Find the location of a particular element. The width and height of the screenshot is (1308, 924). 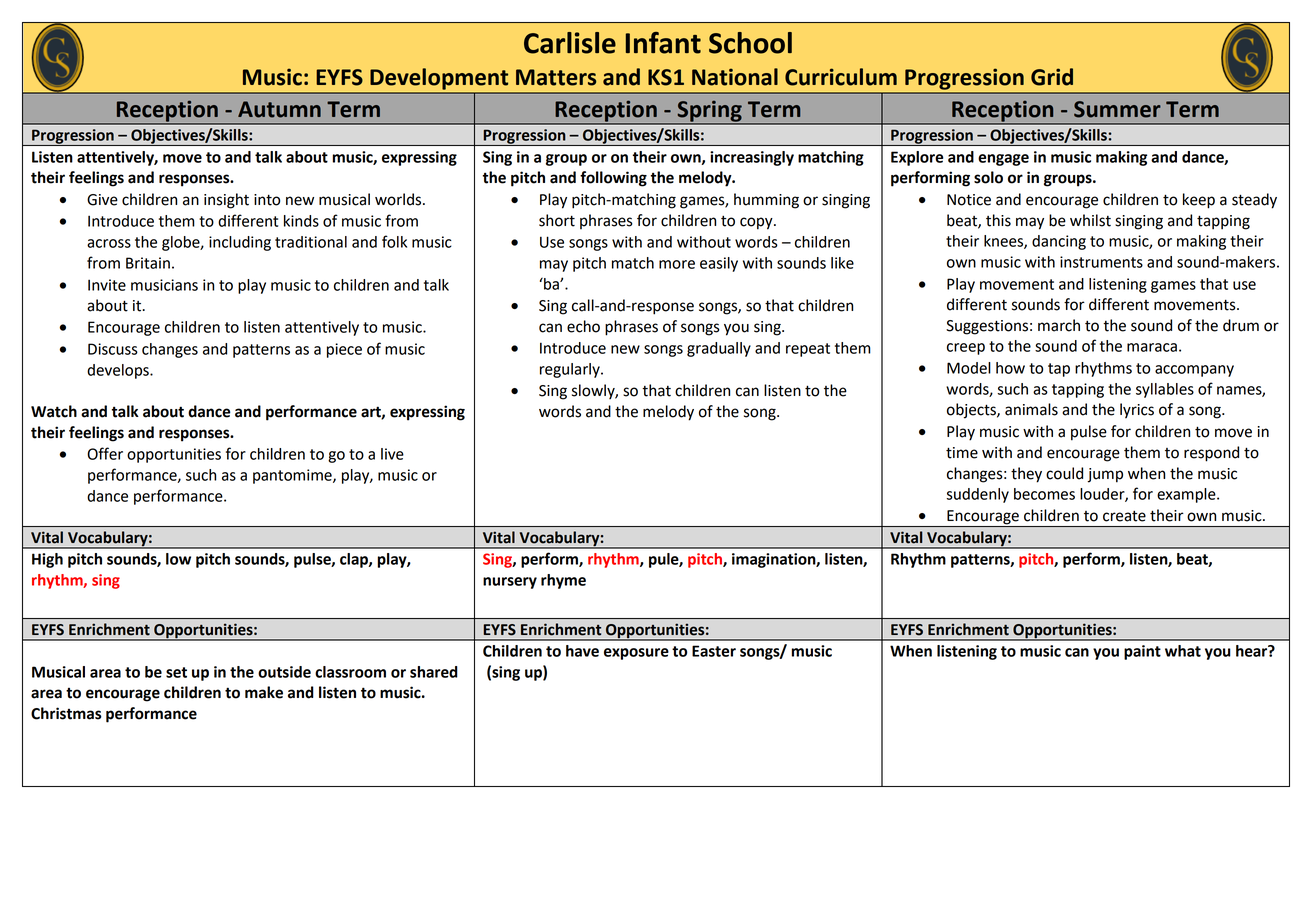

Britain is located at coordinates (148, 263).
